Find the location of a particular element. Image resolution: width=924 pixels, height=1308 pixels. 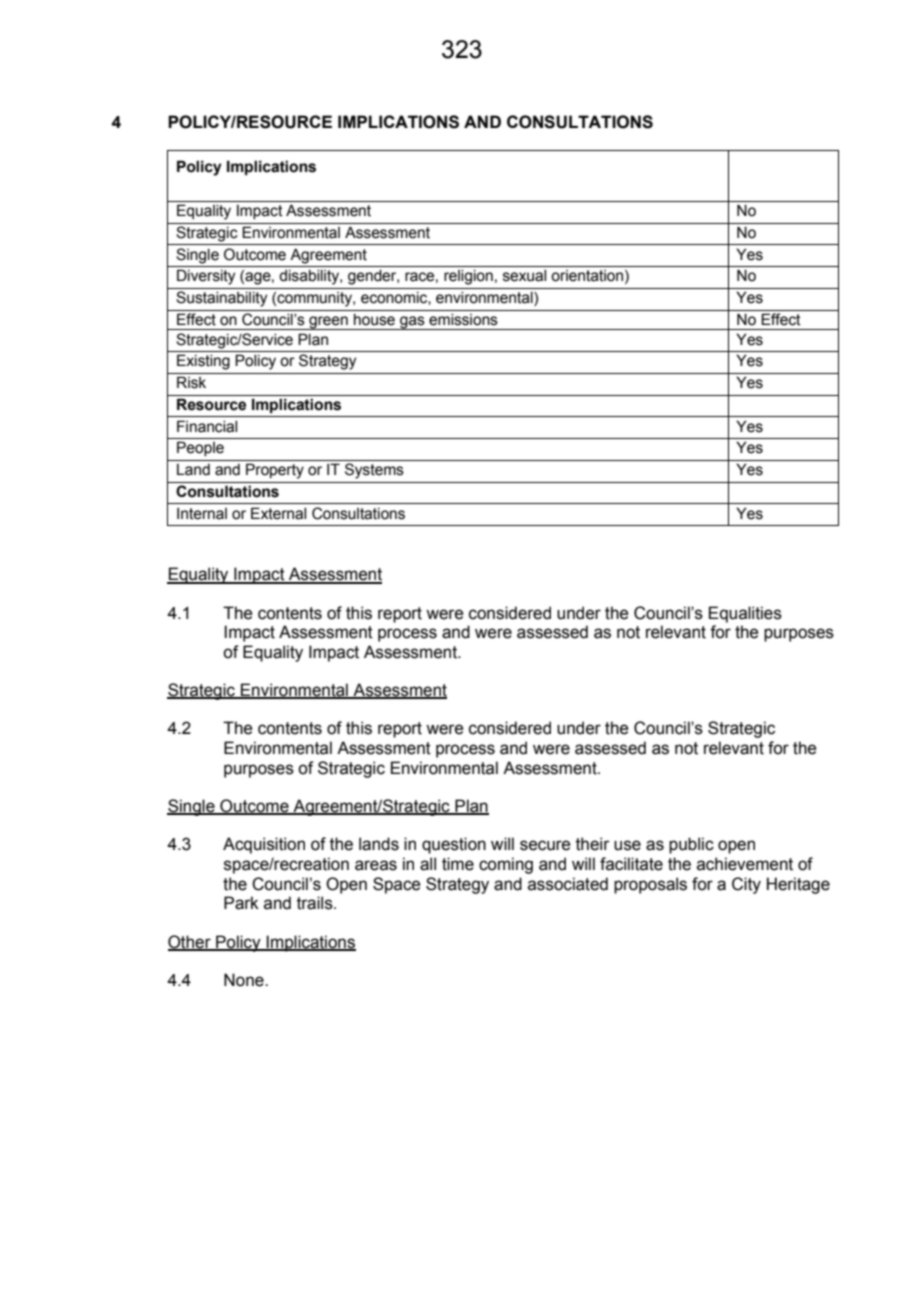

External is located at coordinates (278, 513).
